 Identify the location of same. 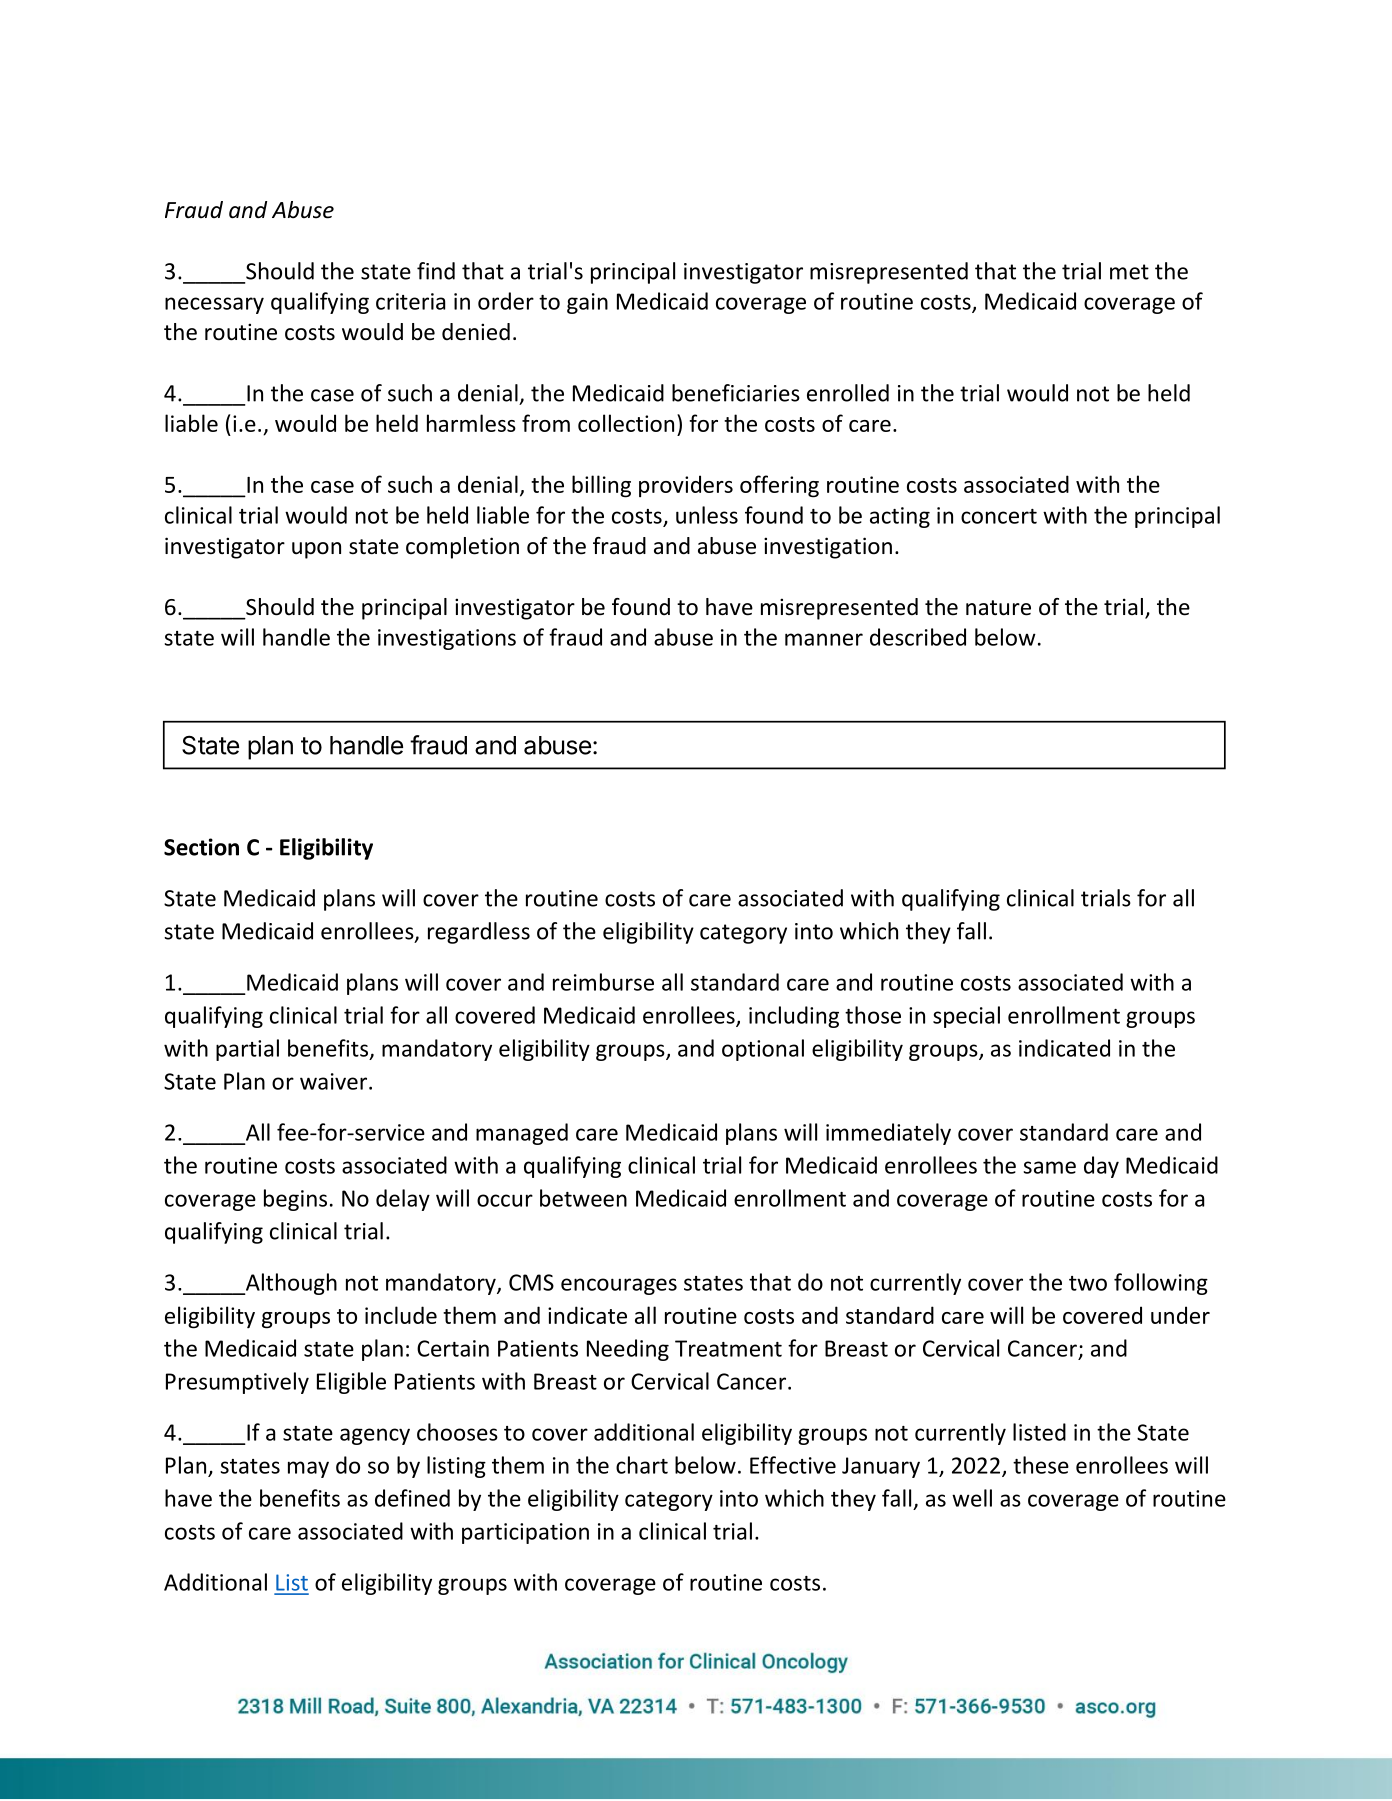
(1050, 1167).
